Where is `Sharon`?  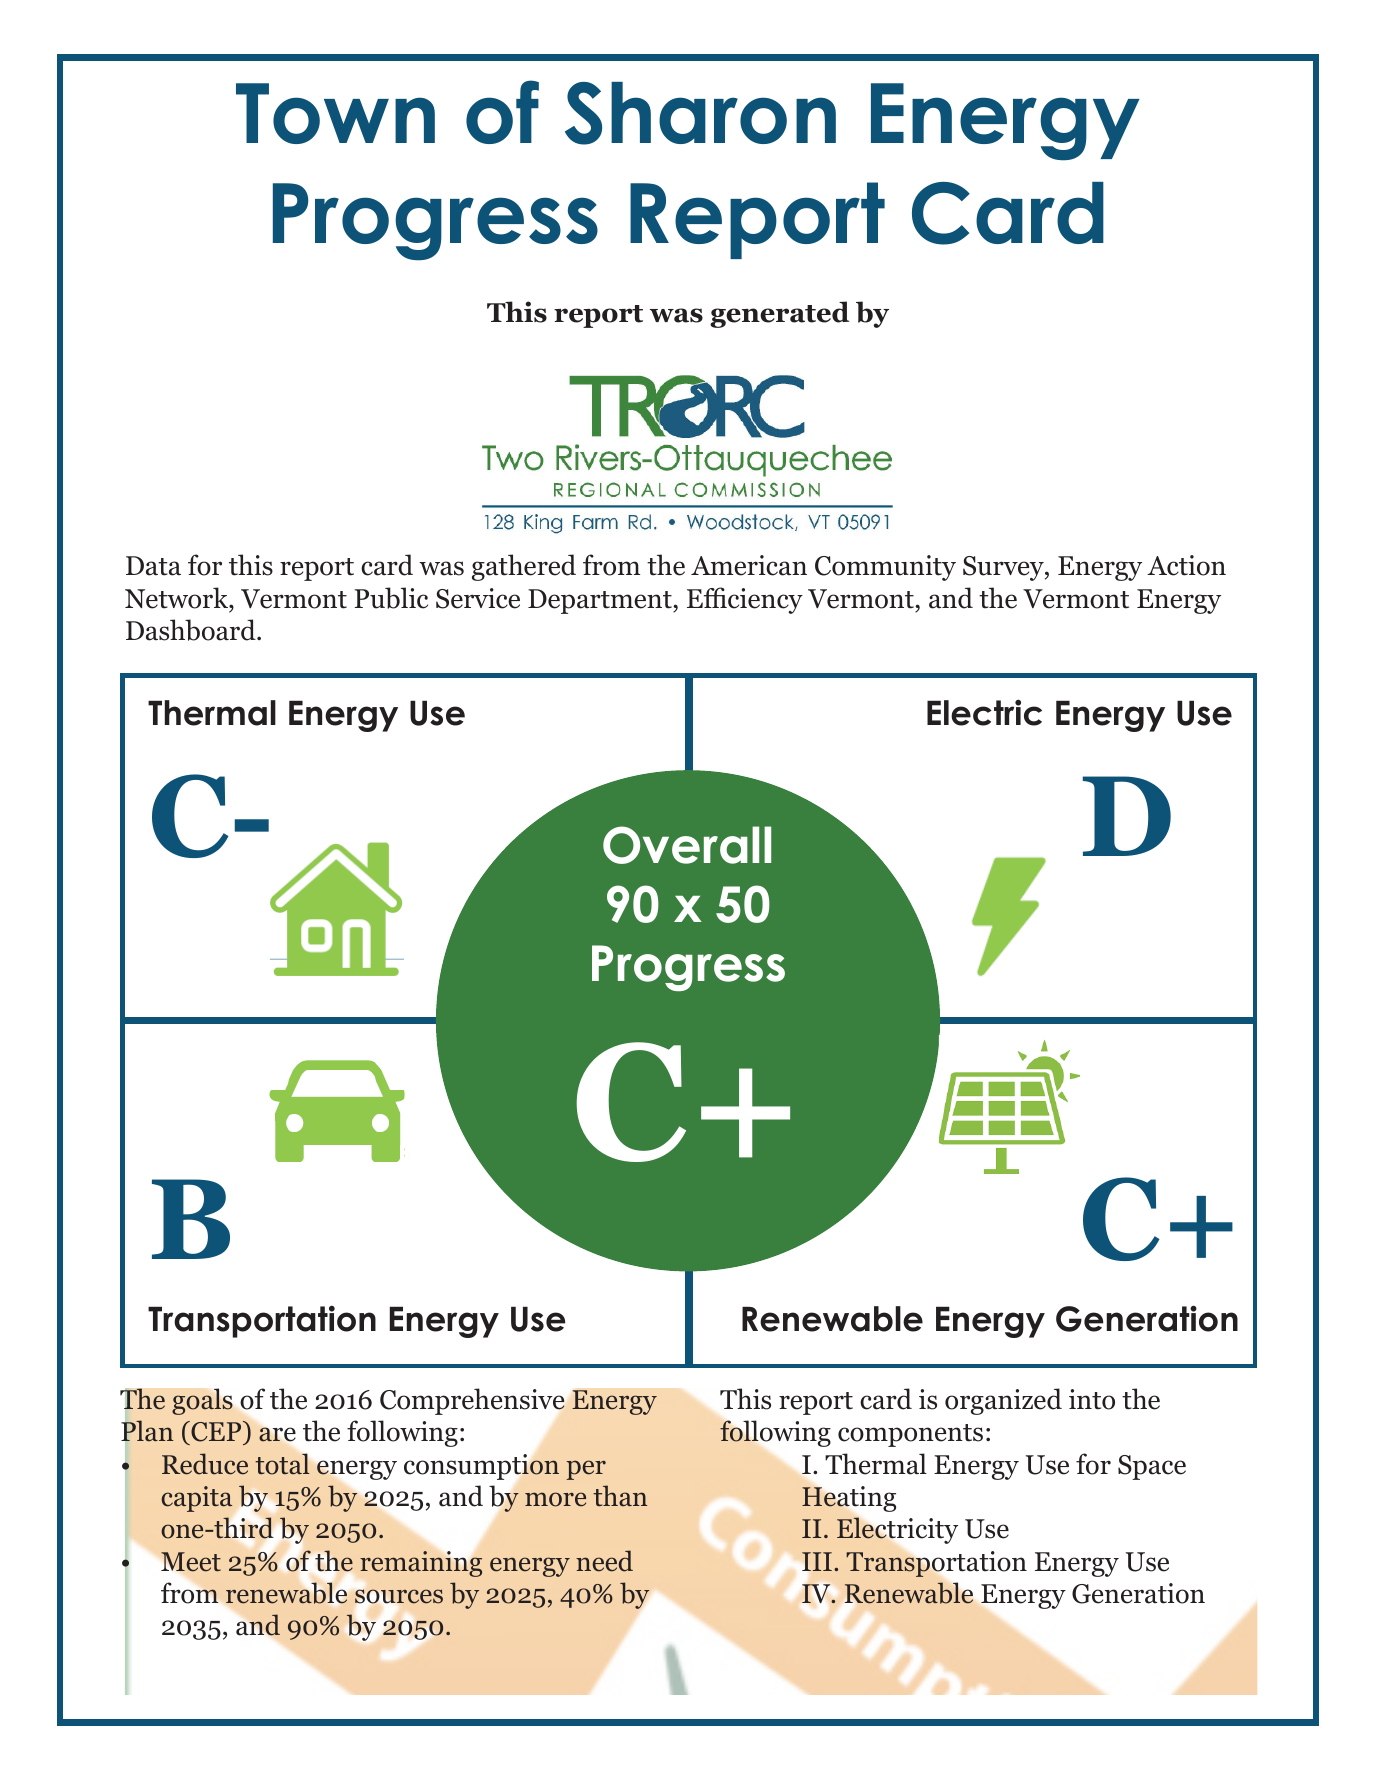
Sharon is located at coordinates (700, 113).
